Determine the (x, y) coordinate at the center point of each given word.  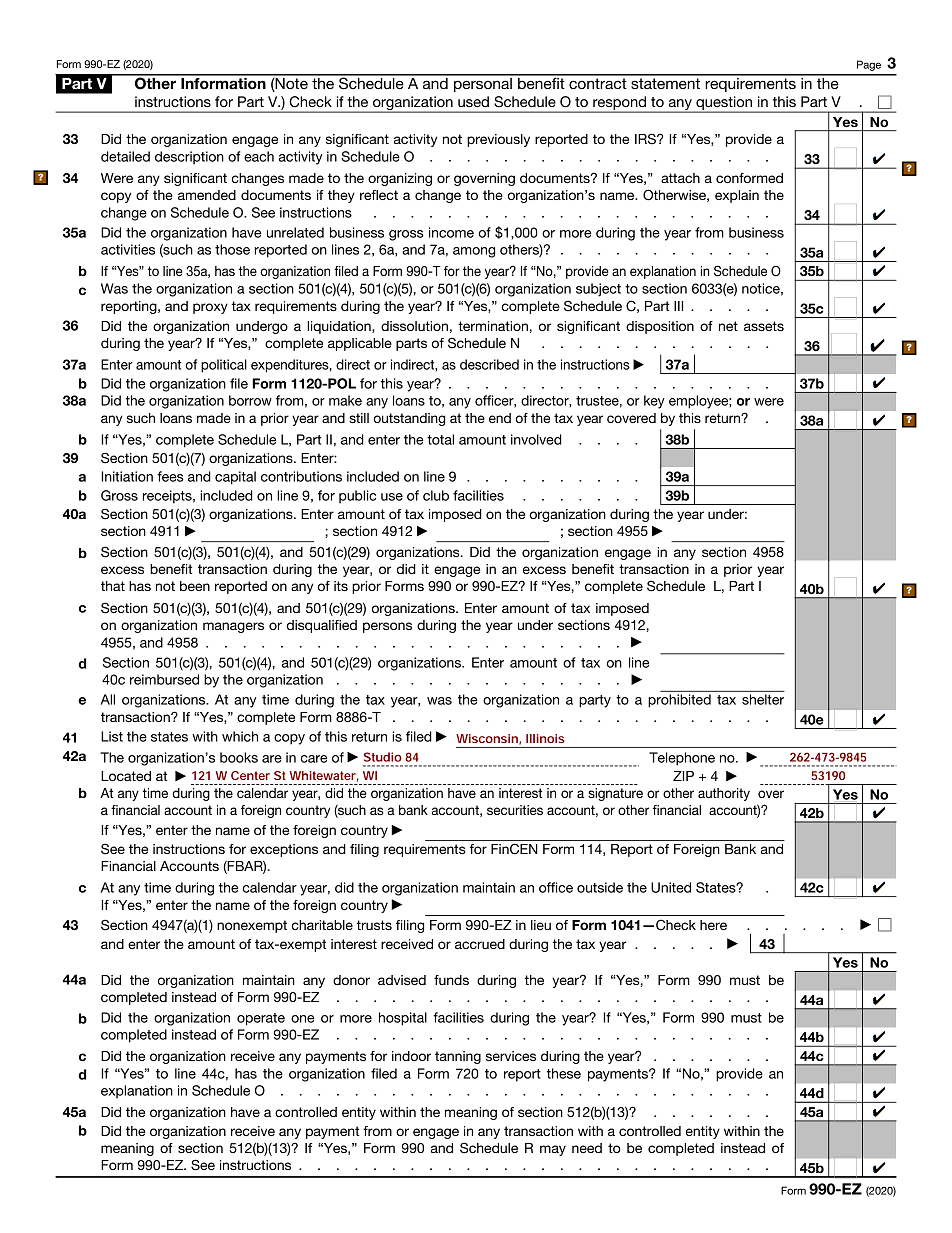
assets (764, 326)
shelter (763, 699)
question (724, 104)
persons (387, 627)
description (189, 157)
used (473, 101)
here (713, 925)
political (224, 366)
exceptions (284, 850)
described (489, 364)
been (195, 586)
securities (515, 810)
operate (261, 1019)
